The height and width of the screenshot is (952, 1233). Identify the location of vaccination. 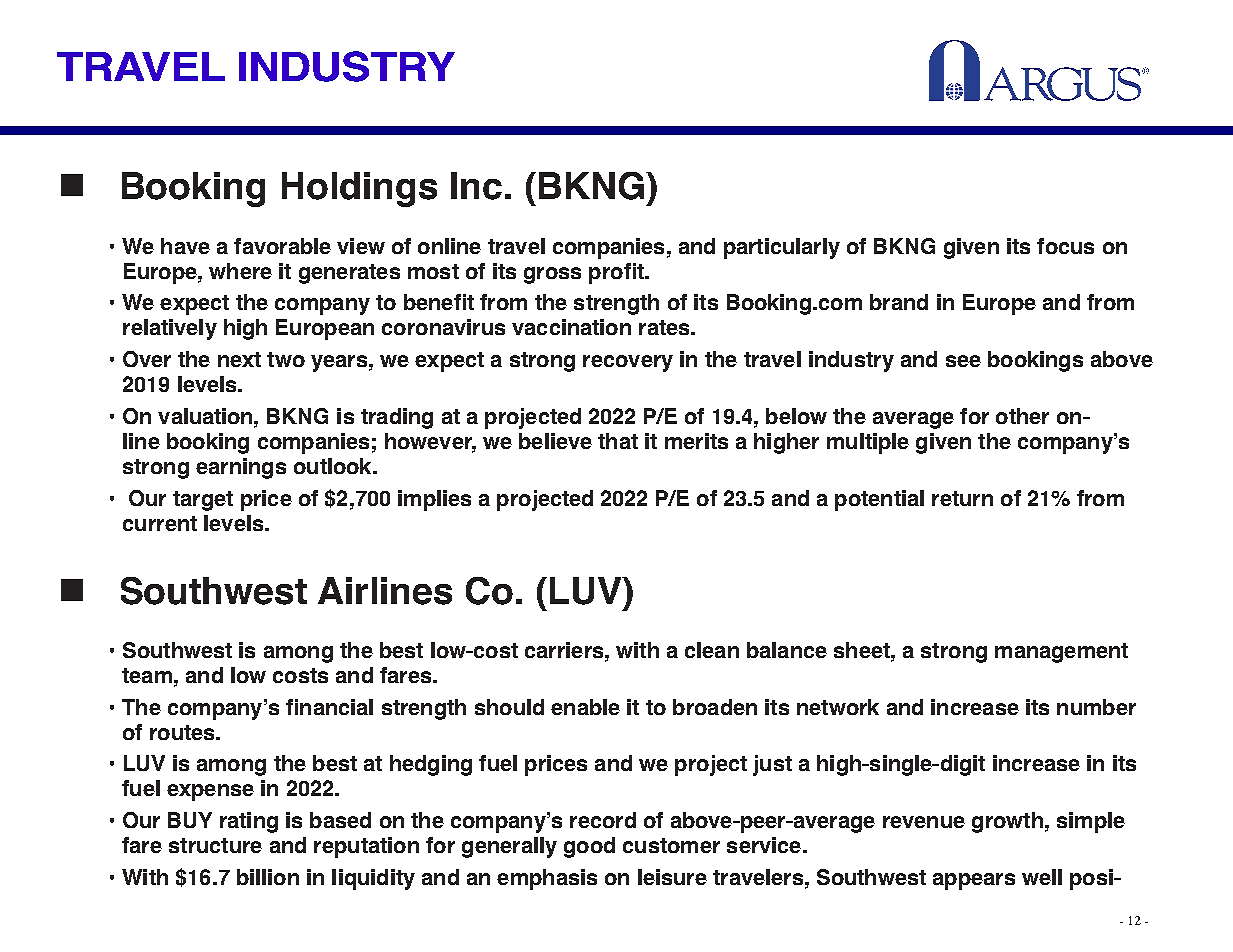
(571, 327).
